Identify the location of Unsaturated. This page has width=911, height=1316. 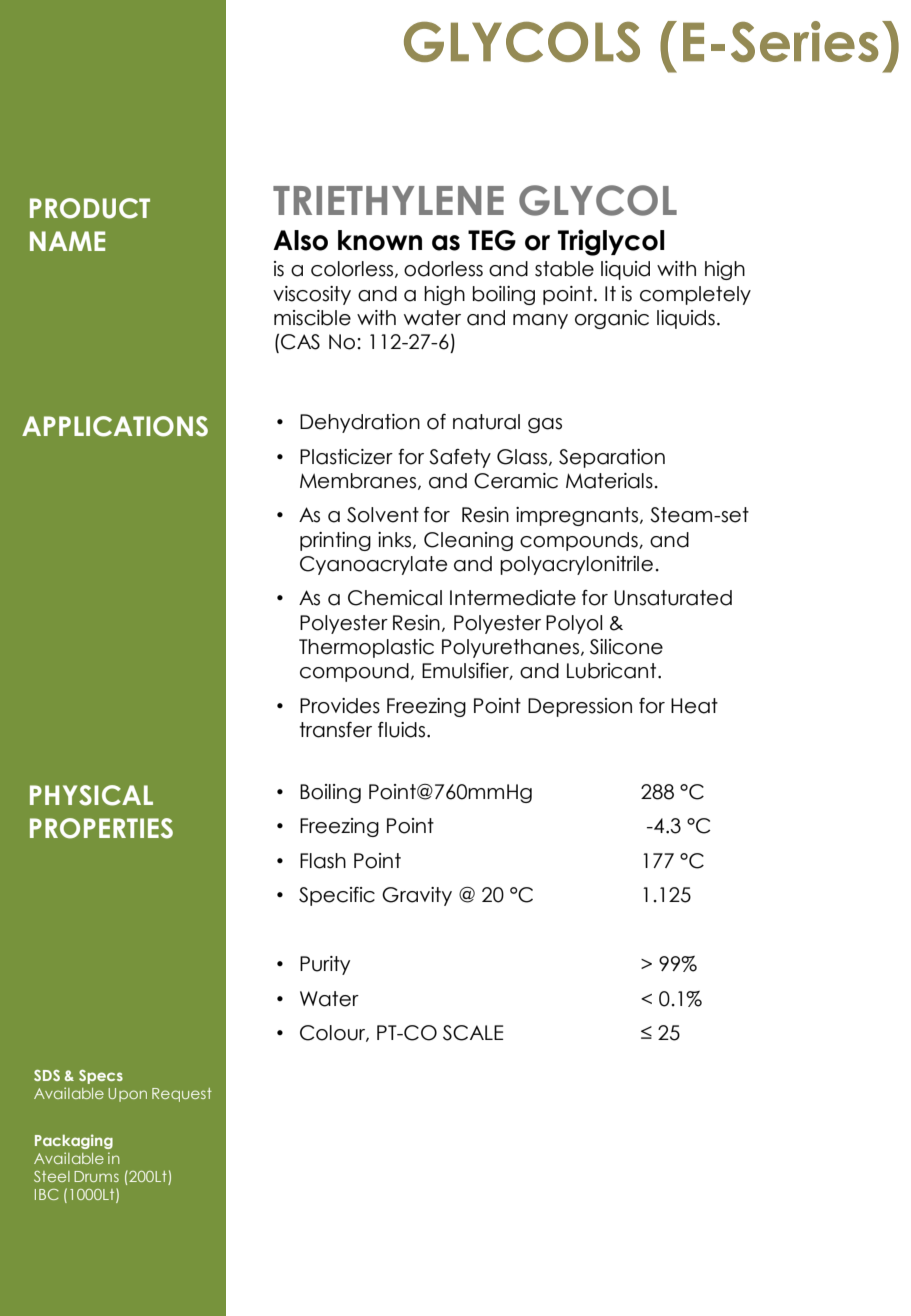
(673, 598).
